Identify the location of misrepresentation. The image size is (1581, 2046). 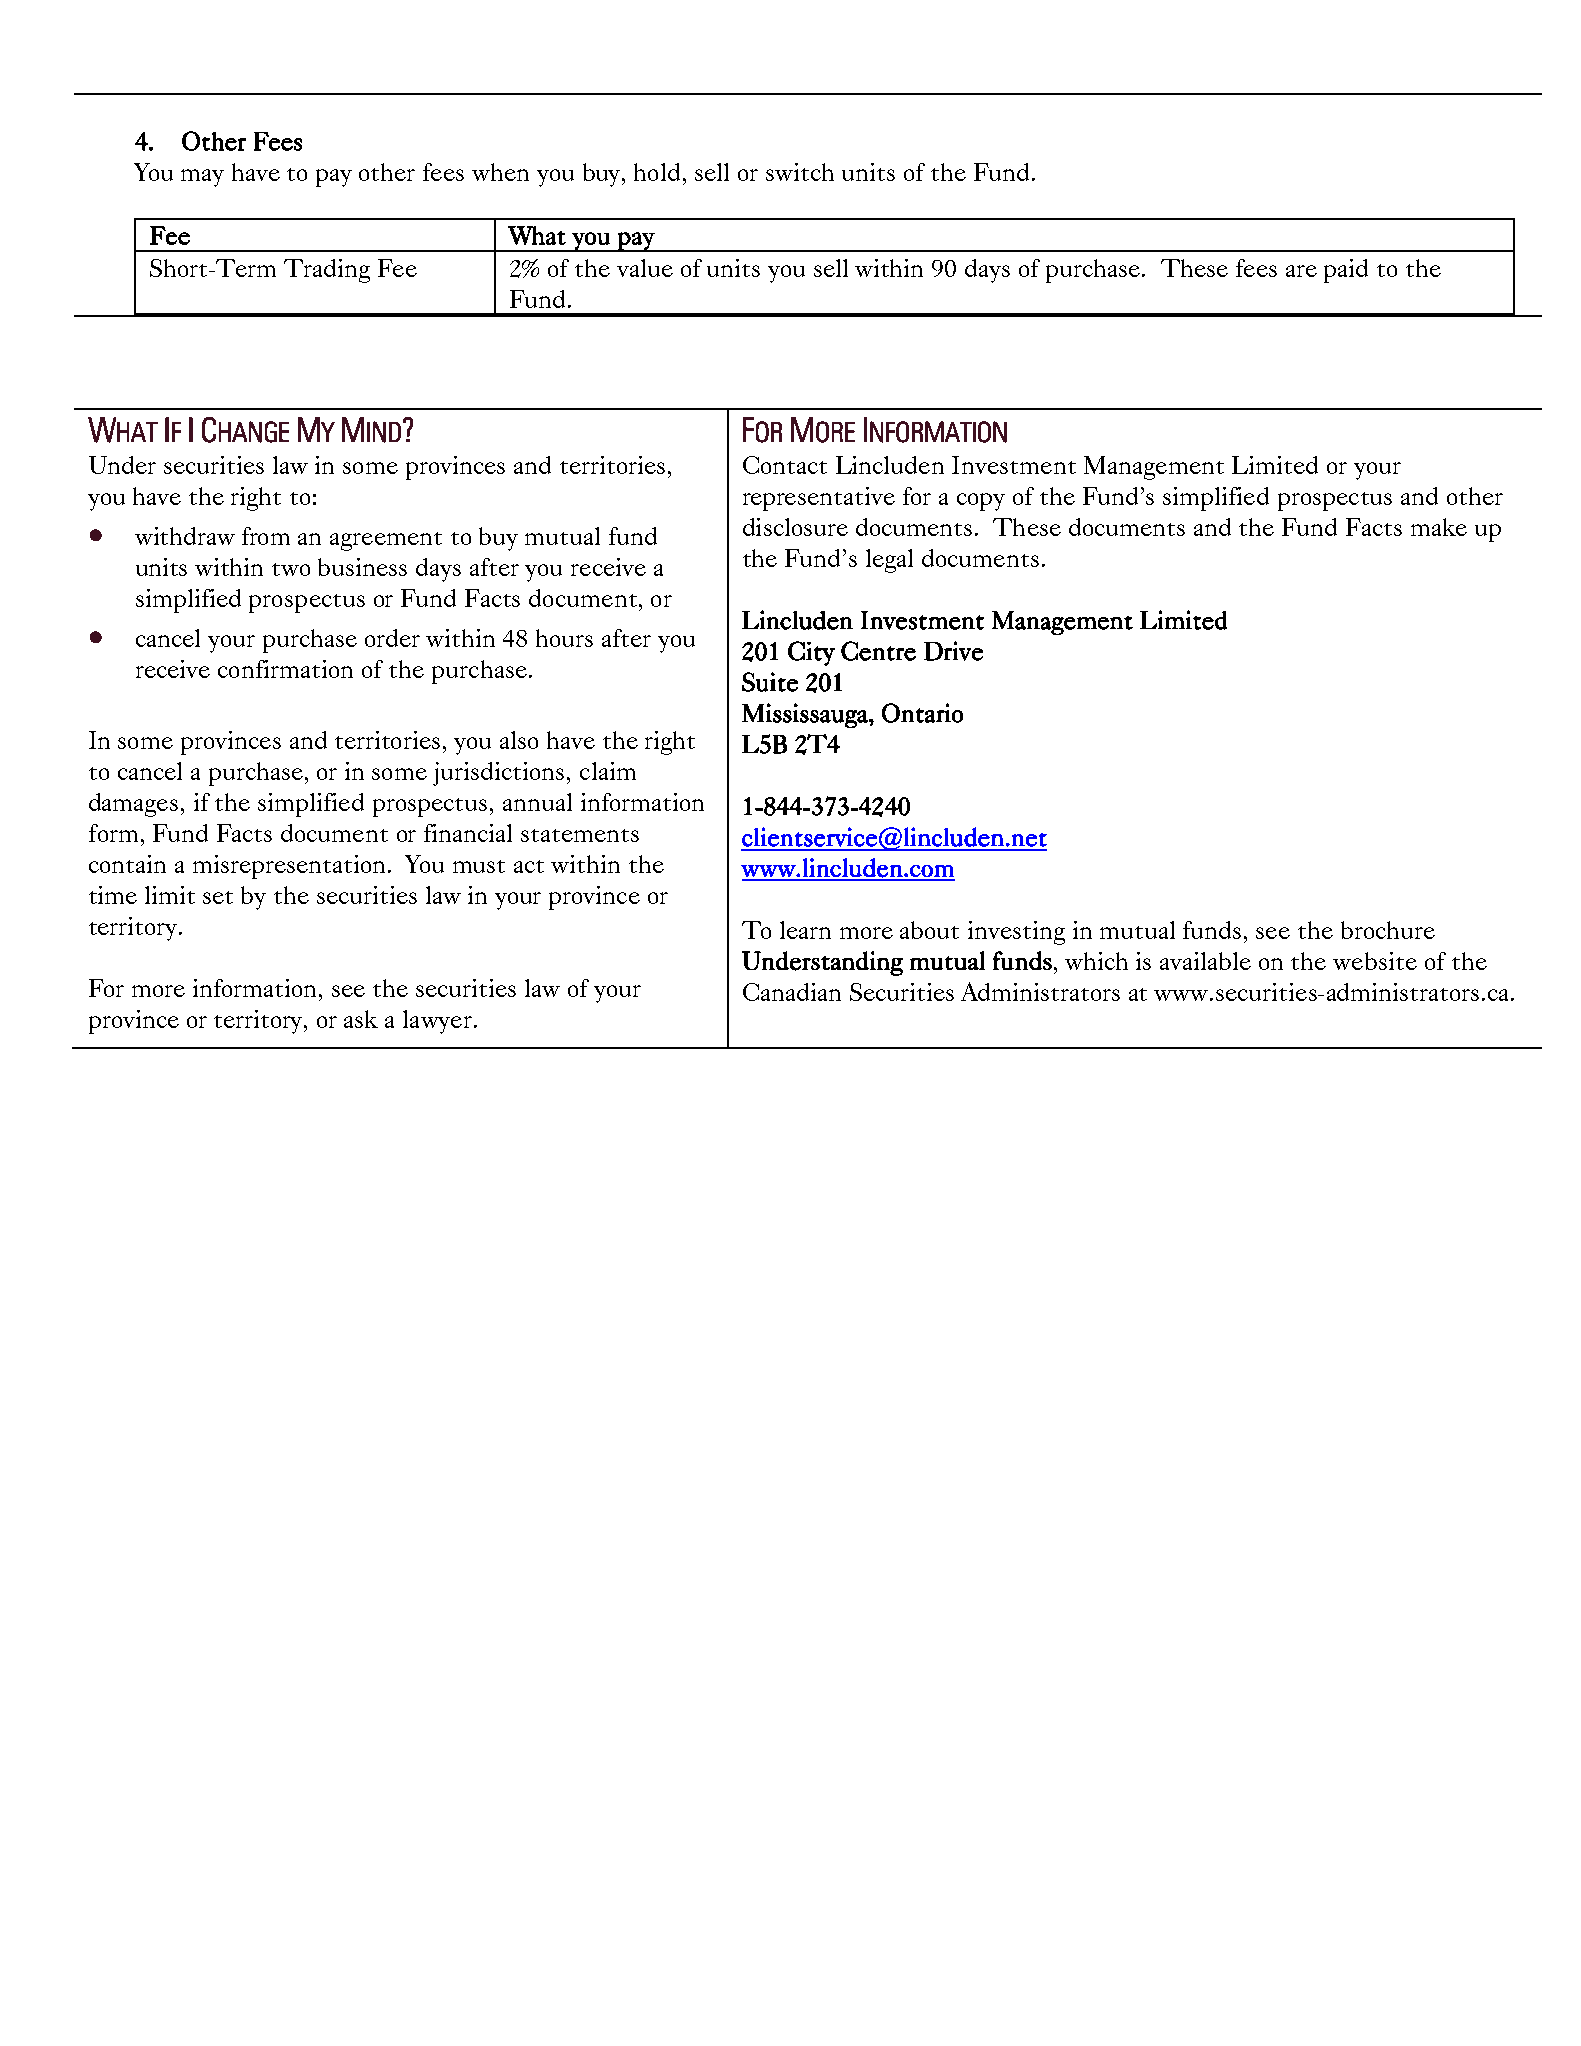
(291, 867).
